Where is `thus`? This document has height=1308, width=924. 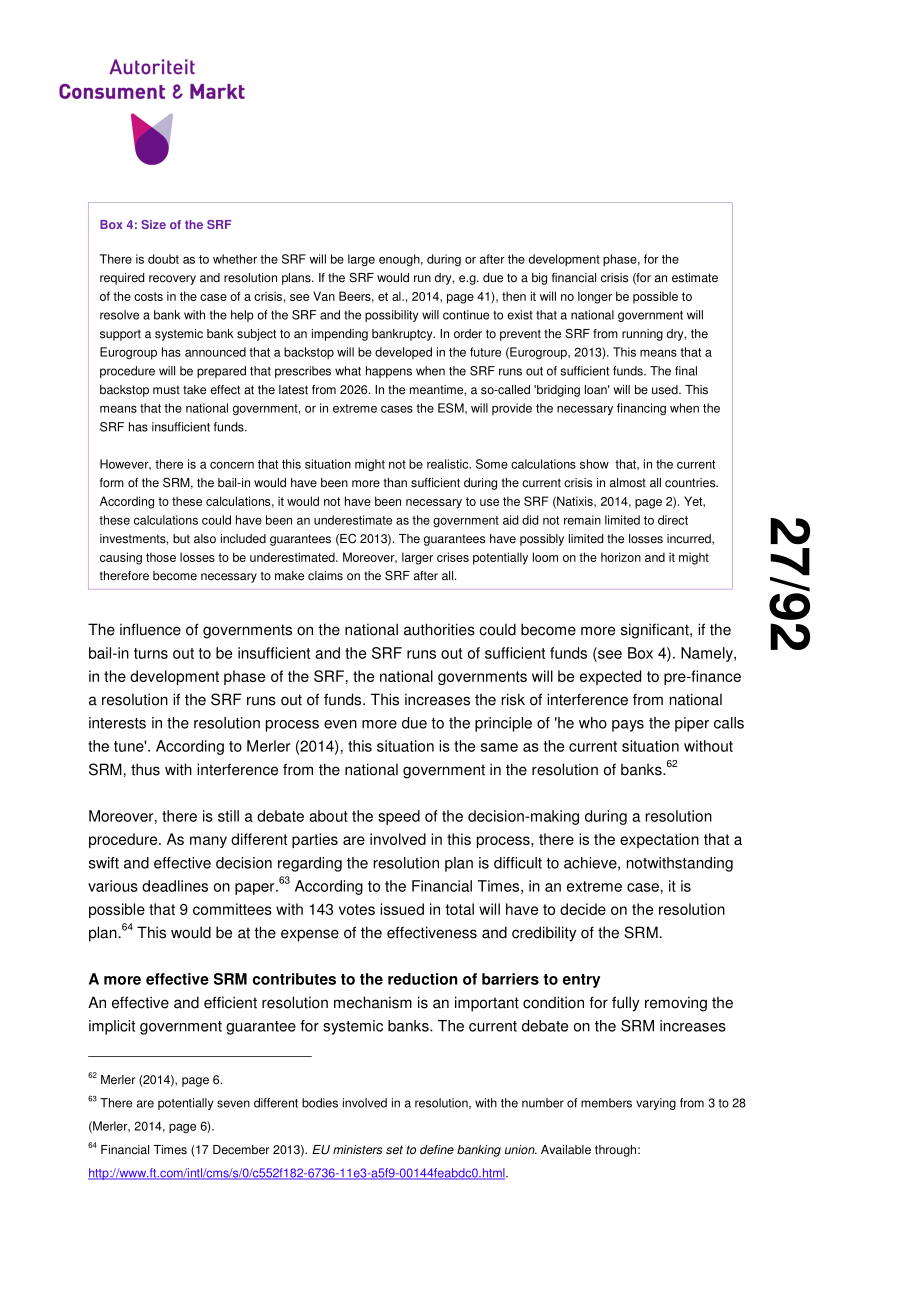 thus is located at coordinates (145, 769).
